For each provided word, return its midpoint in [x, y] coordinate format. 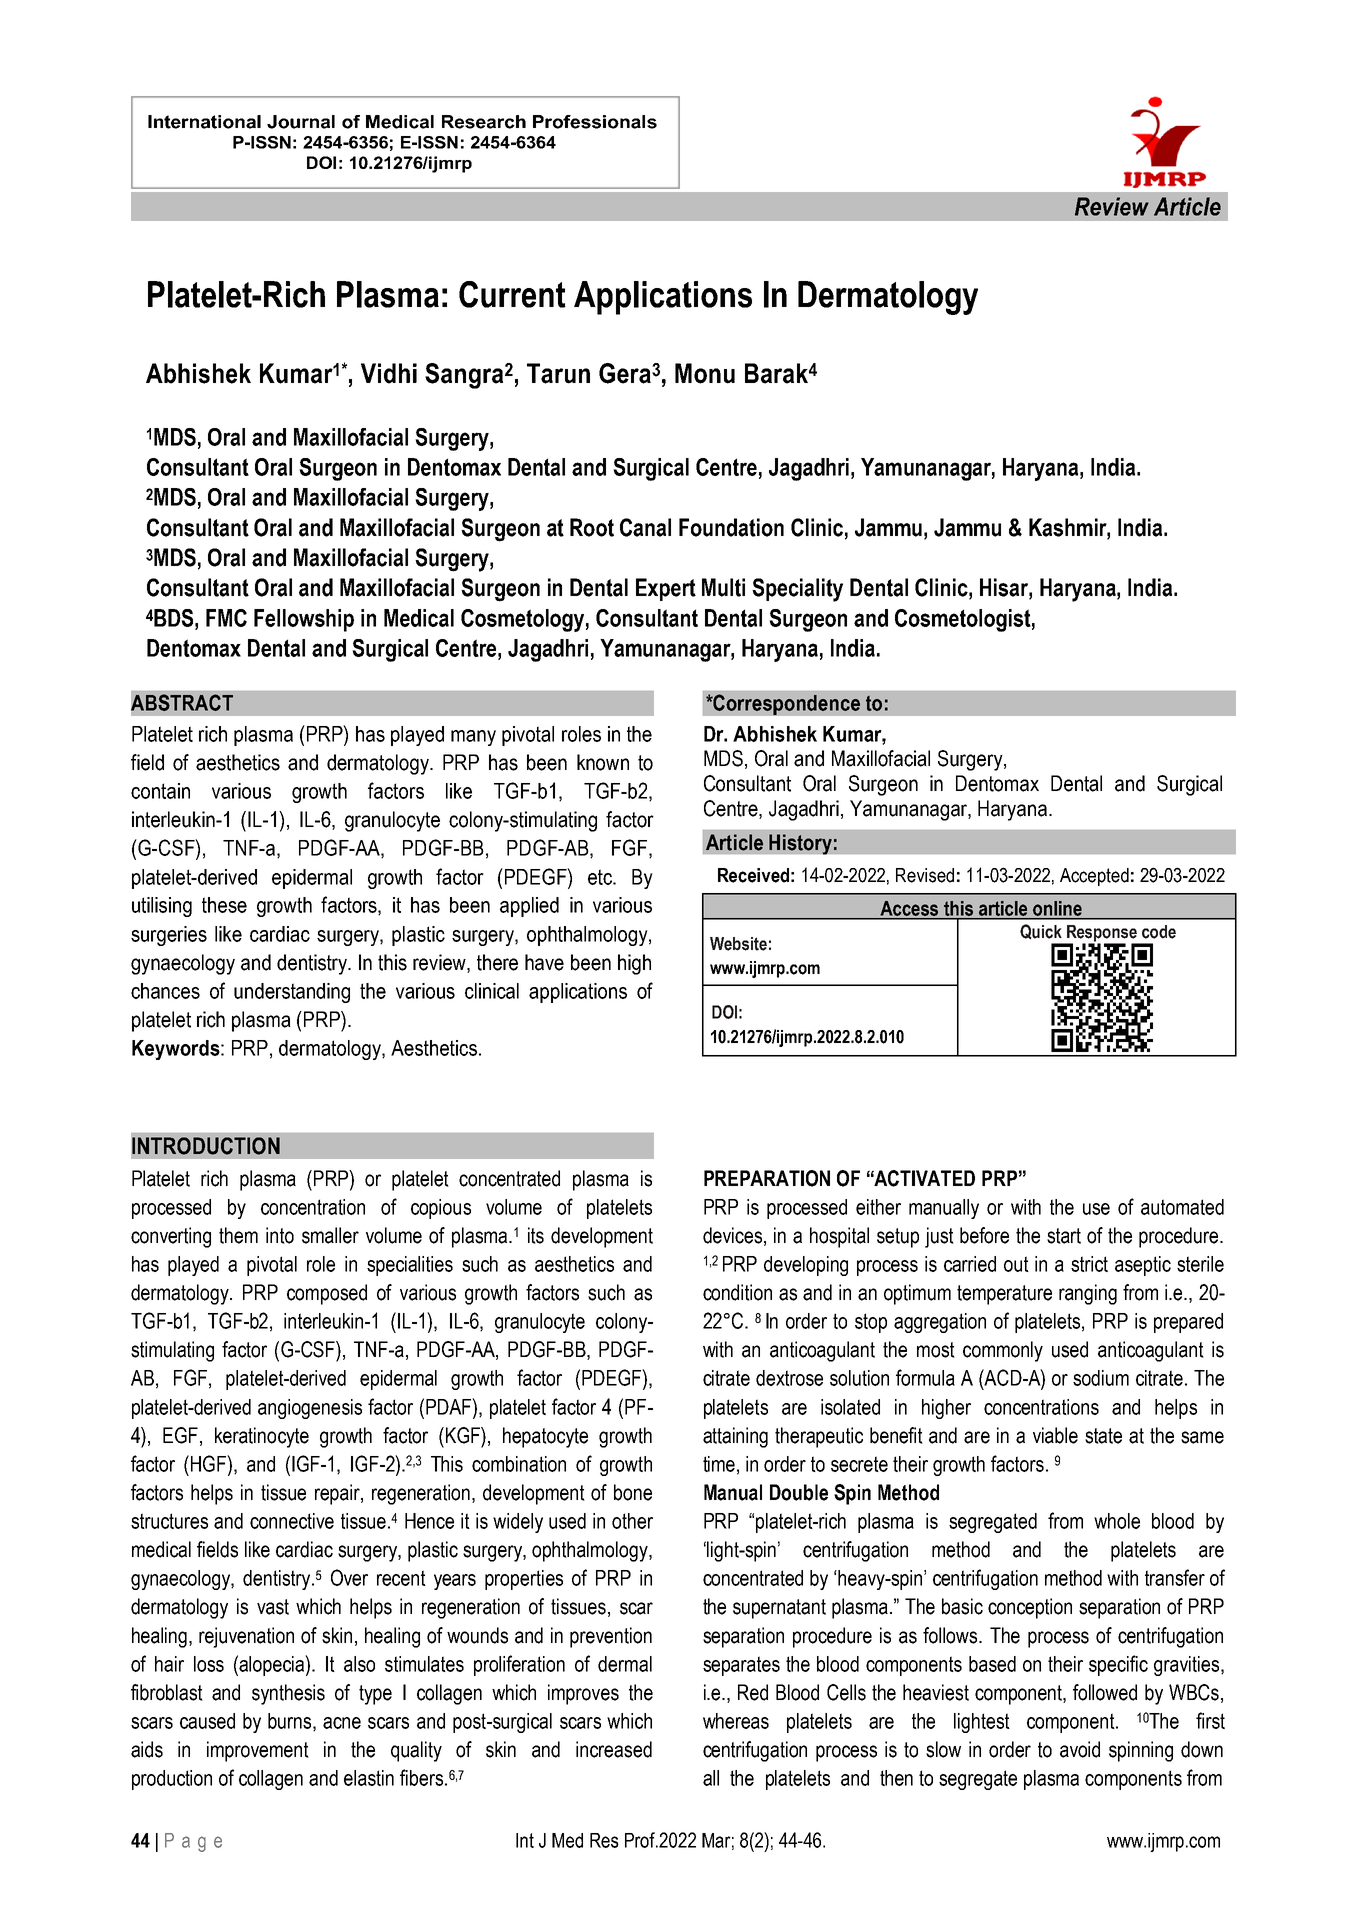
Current [512, 294]
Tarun [558, 373]
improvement [258, 1751]
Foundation [731, 527]
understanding [292, 993]
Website [738, 944]
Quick [1041, 932]
